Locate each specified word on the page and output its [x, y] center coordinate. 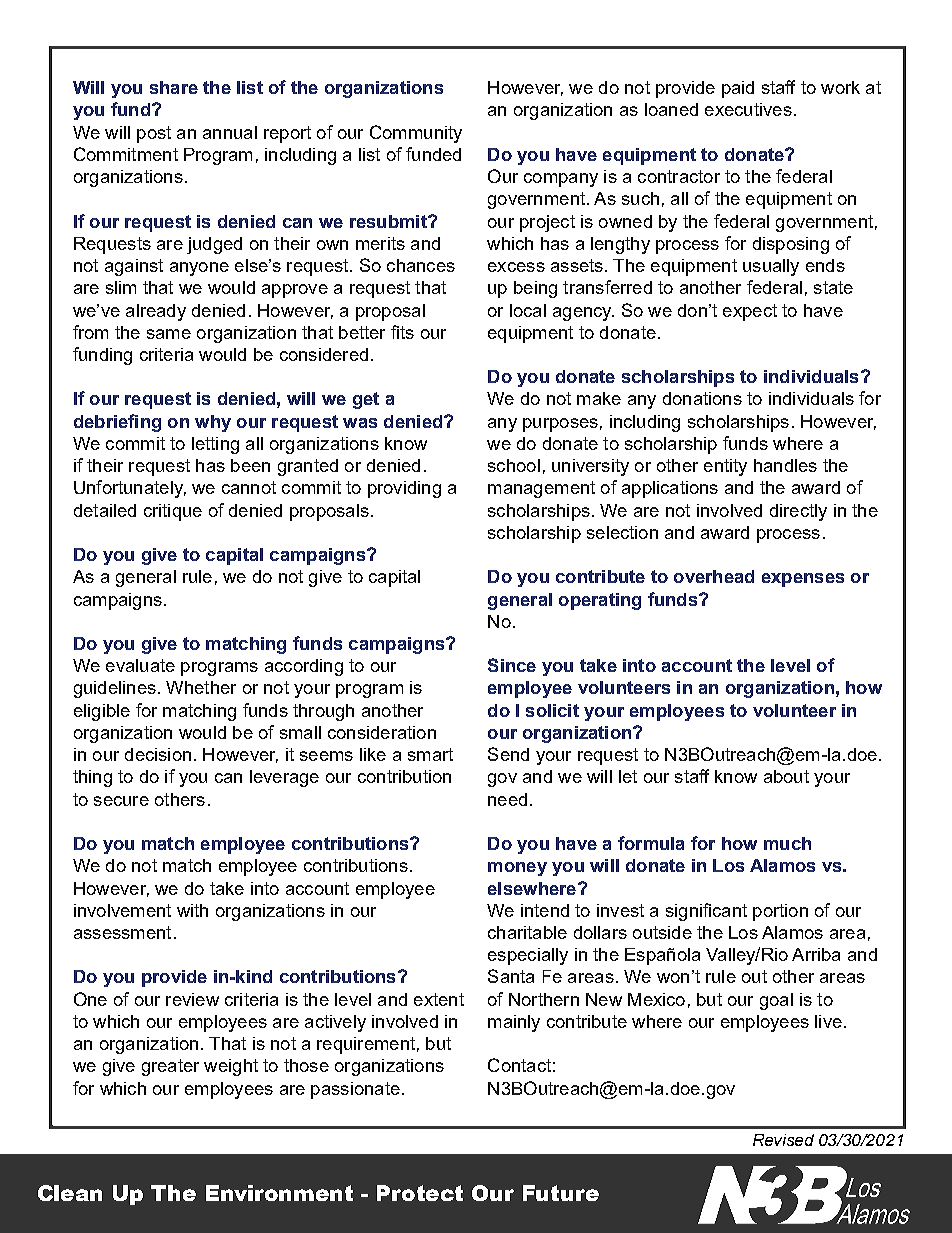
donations [702, 398]
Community [416, 134]
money [517, 869]
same [169, 334]
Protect [420, 1193]
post [154, 134]
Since [512, 665]
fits [402, 332]
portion [780, 912]
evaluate [140, 665]
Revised [783, 1140]
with [192, 910]
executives [748, 109]
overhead [714, 576]
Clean [70, 1193]
